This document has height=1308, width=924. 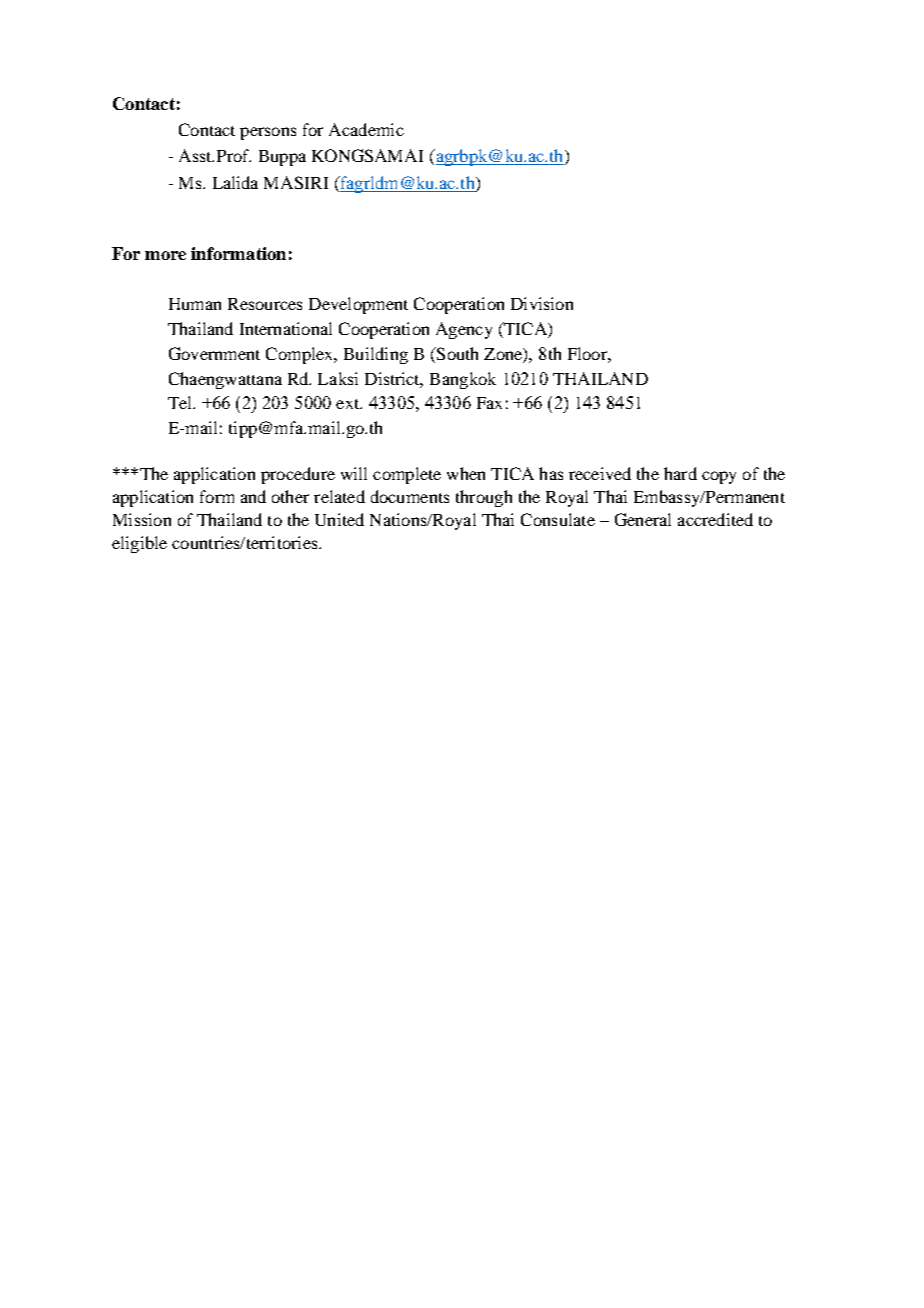 I want to click on Bangkok, so click(x=463, y=380).
